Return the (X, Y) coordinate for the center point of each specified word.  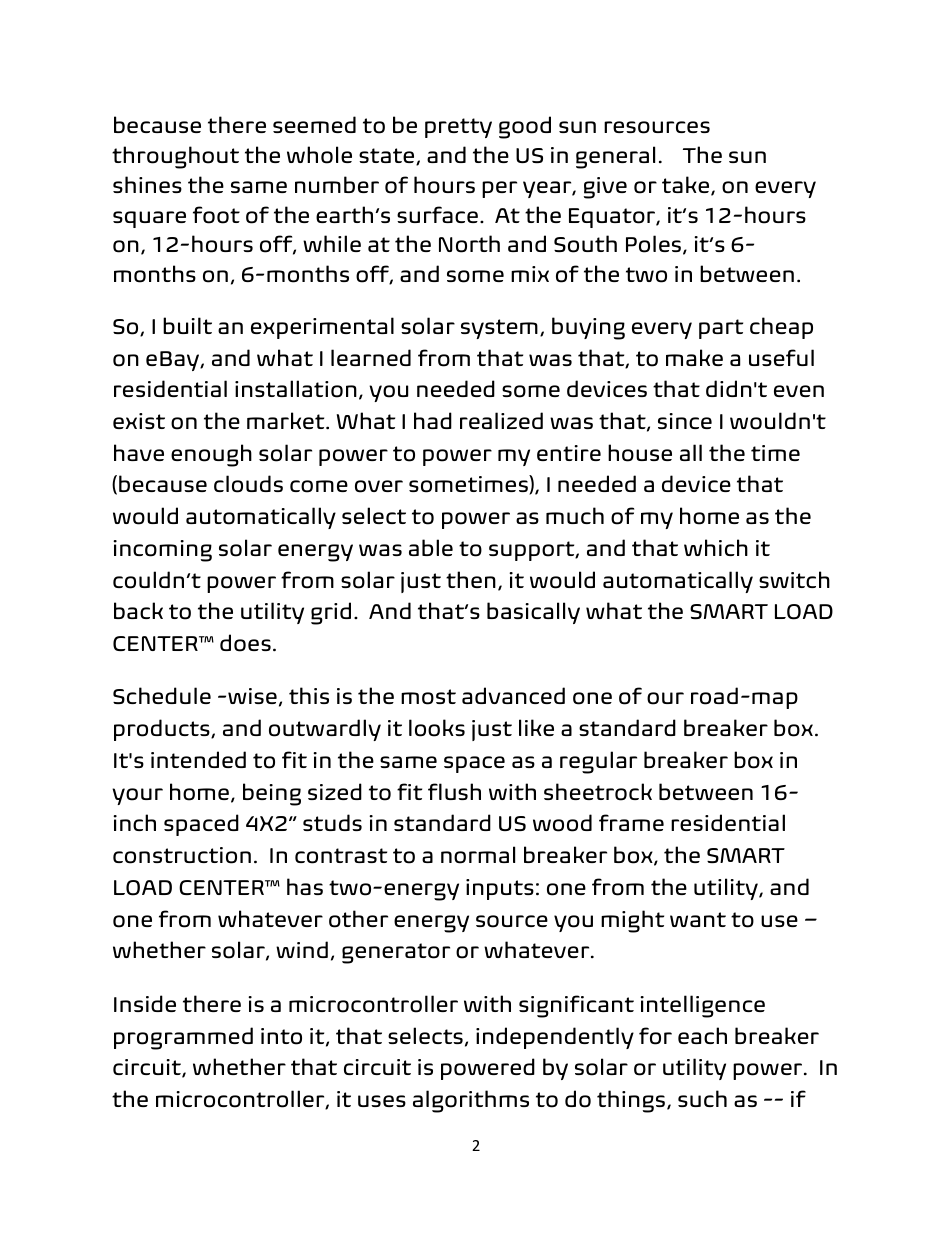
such (702, 1098)
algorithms (471, 1101)
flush (454, 791)
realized (501, 420)
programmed (183, 1038)
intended (198, 759)
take (687, 186)
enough (211, 455)
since (685, 421)
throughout (175, 157)
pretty (458, 128)
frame (631, 822)
